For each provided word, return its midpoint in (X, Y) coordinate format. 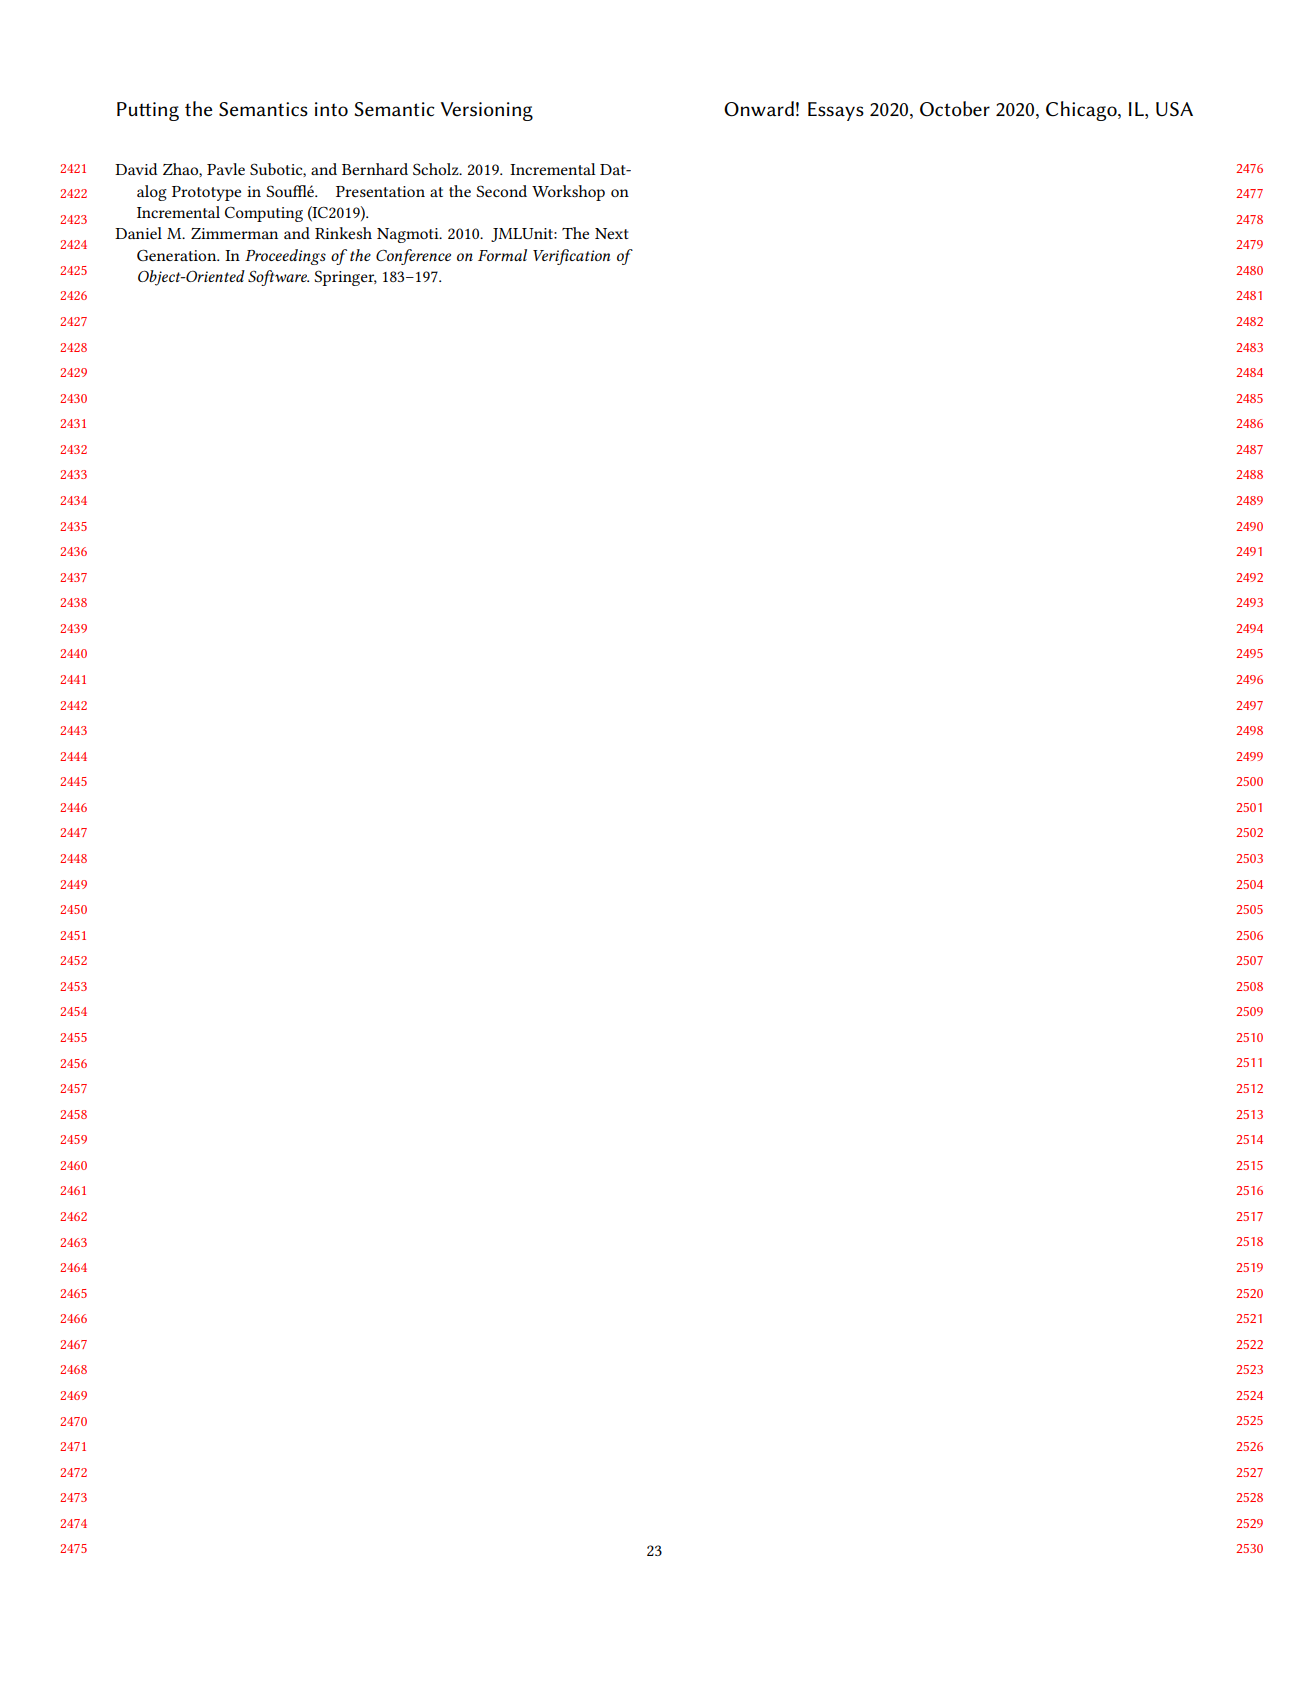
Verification (571, 257)
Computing (264, 214)
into (331, 109)
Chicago (1082, 111)
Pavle (226, 169)
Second (501, 191)
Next (612, 233)
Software (278, 278)
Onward (759, 109)
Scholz (437, 169)
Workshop (568, 193)
